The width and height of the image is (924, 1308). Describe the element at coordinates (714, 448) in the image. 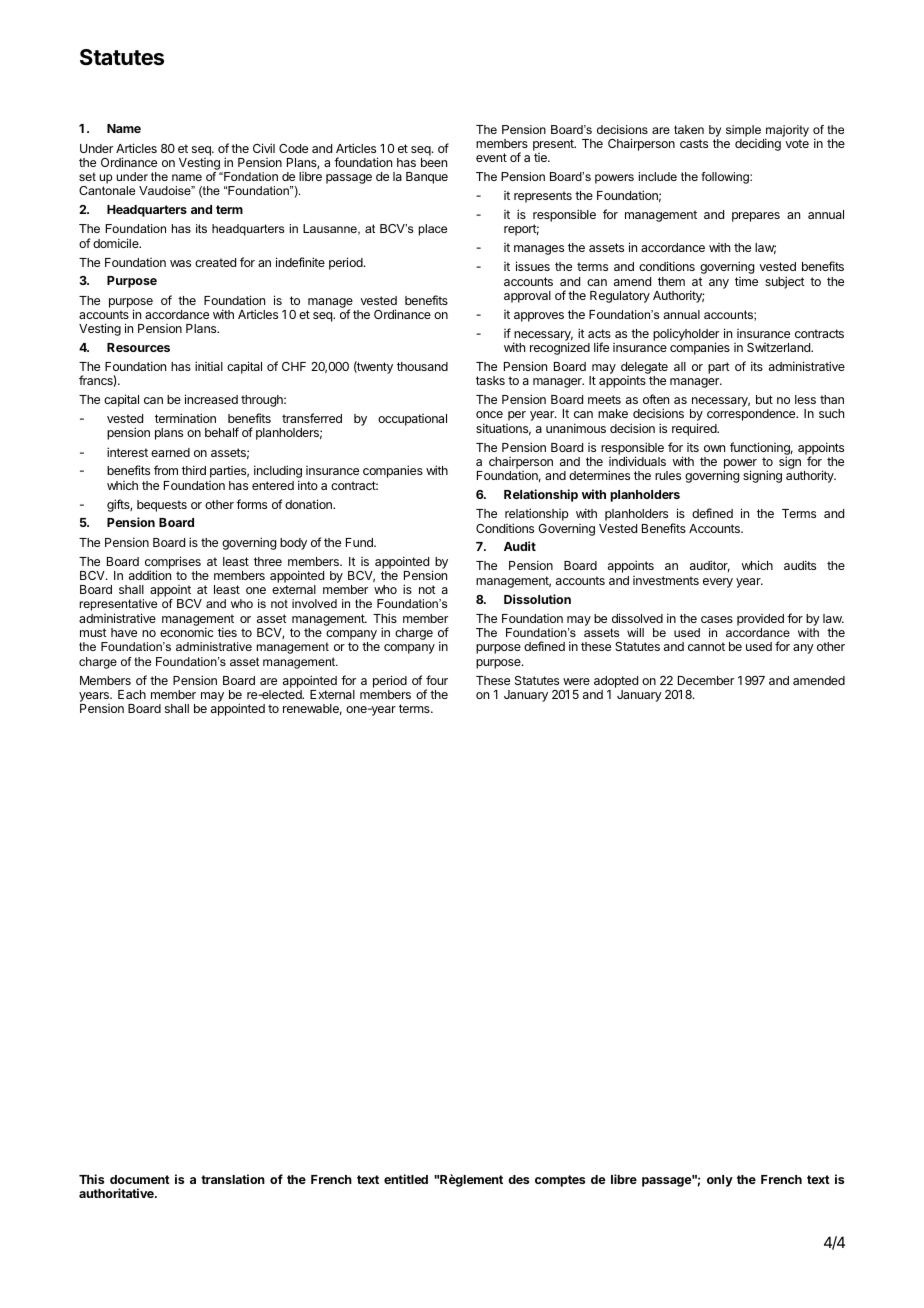

I see `own` at that location.
